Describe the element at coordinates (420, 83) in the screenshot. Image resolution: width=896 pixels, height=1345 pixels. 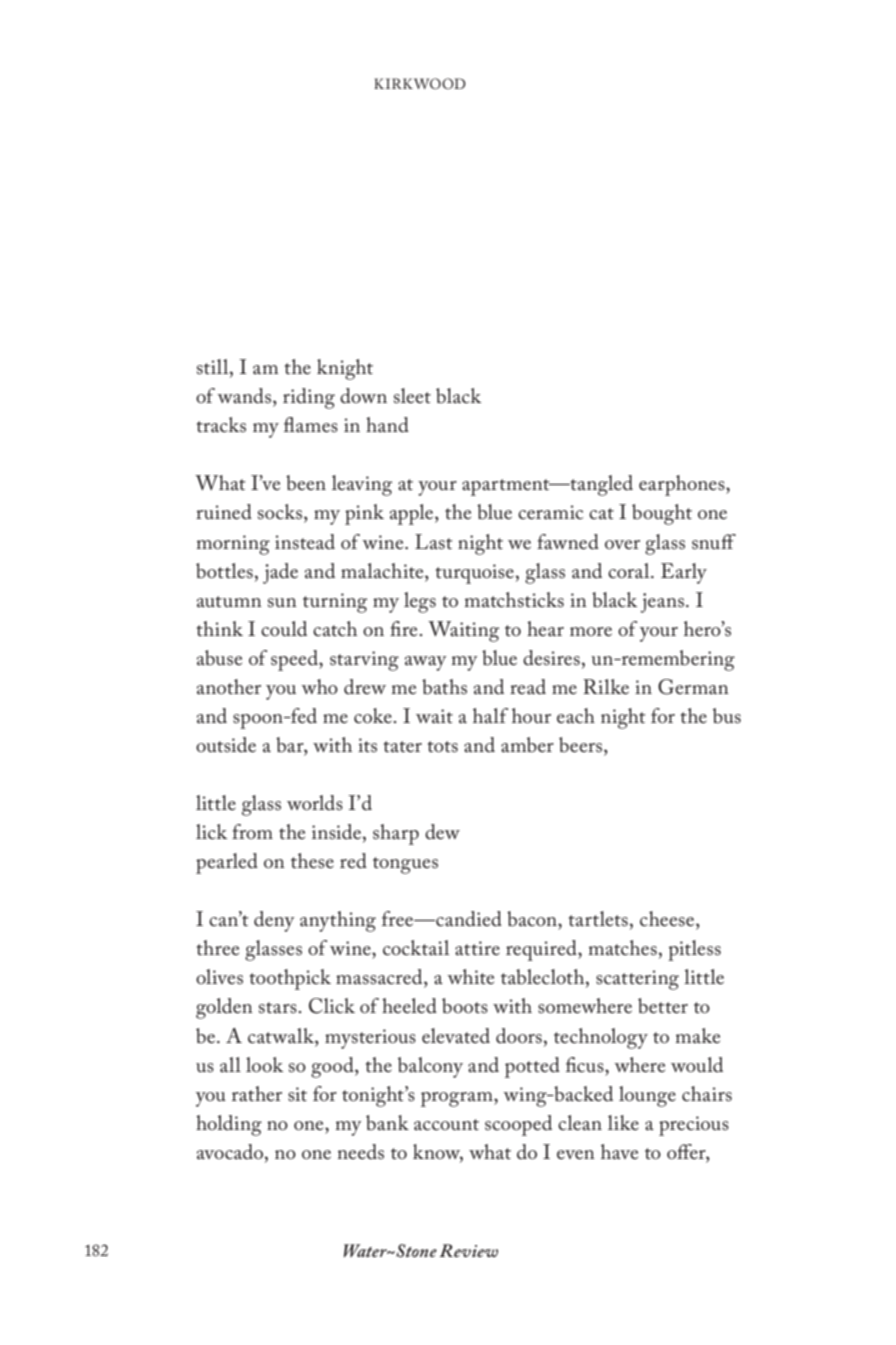
I see `KIRKWOOD` at that location.
